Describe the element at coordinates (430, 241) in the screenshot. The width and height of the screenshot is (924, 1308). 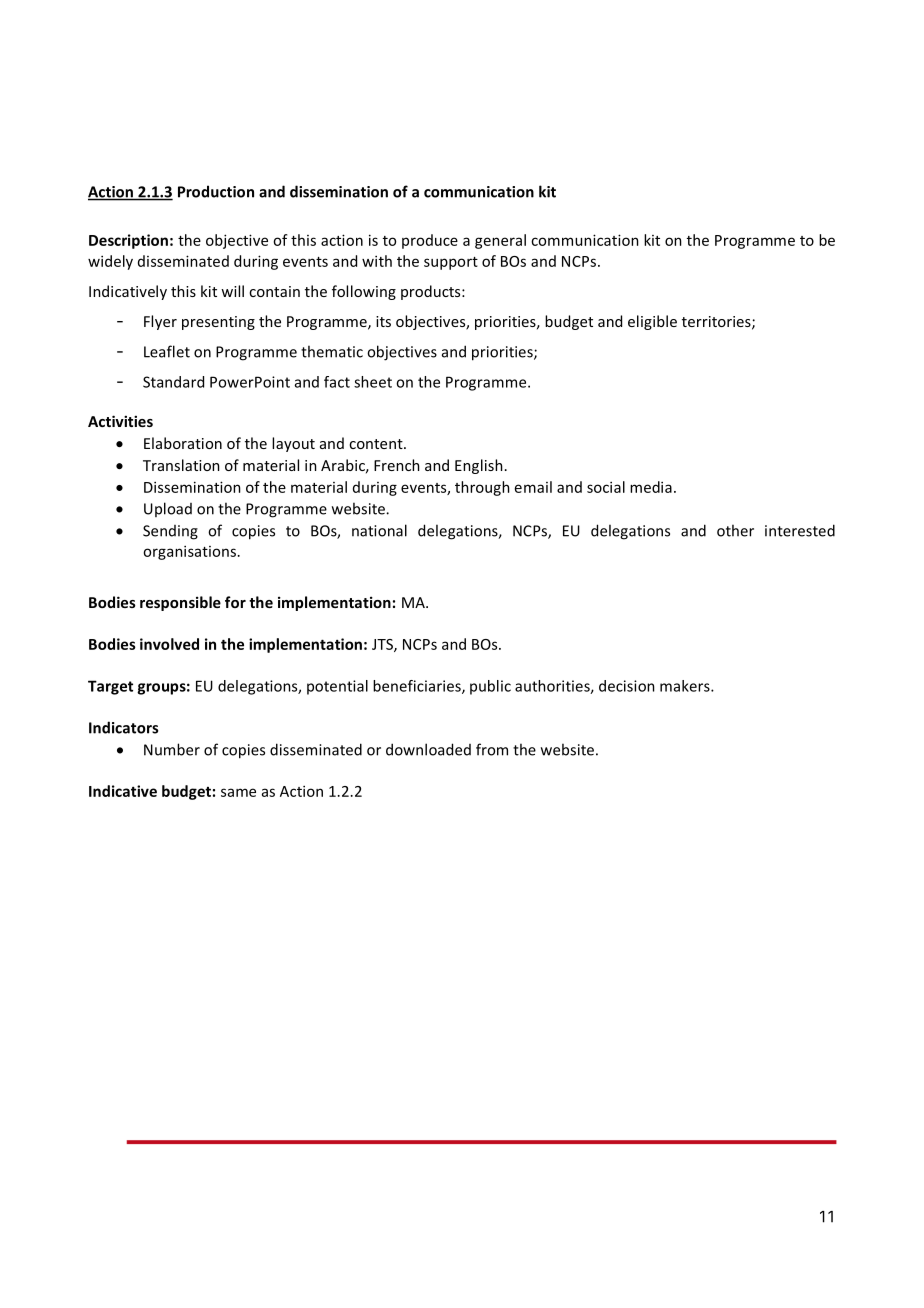
I see `produce` at that location.
